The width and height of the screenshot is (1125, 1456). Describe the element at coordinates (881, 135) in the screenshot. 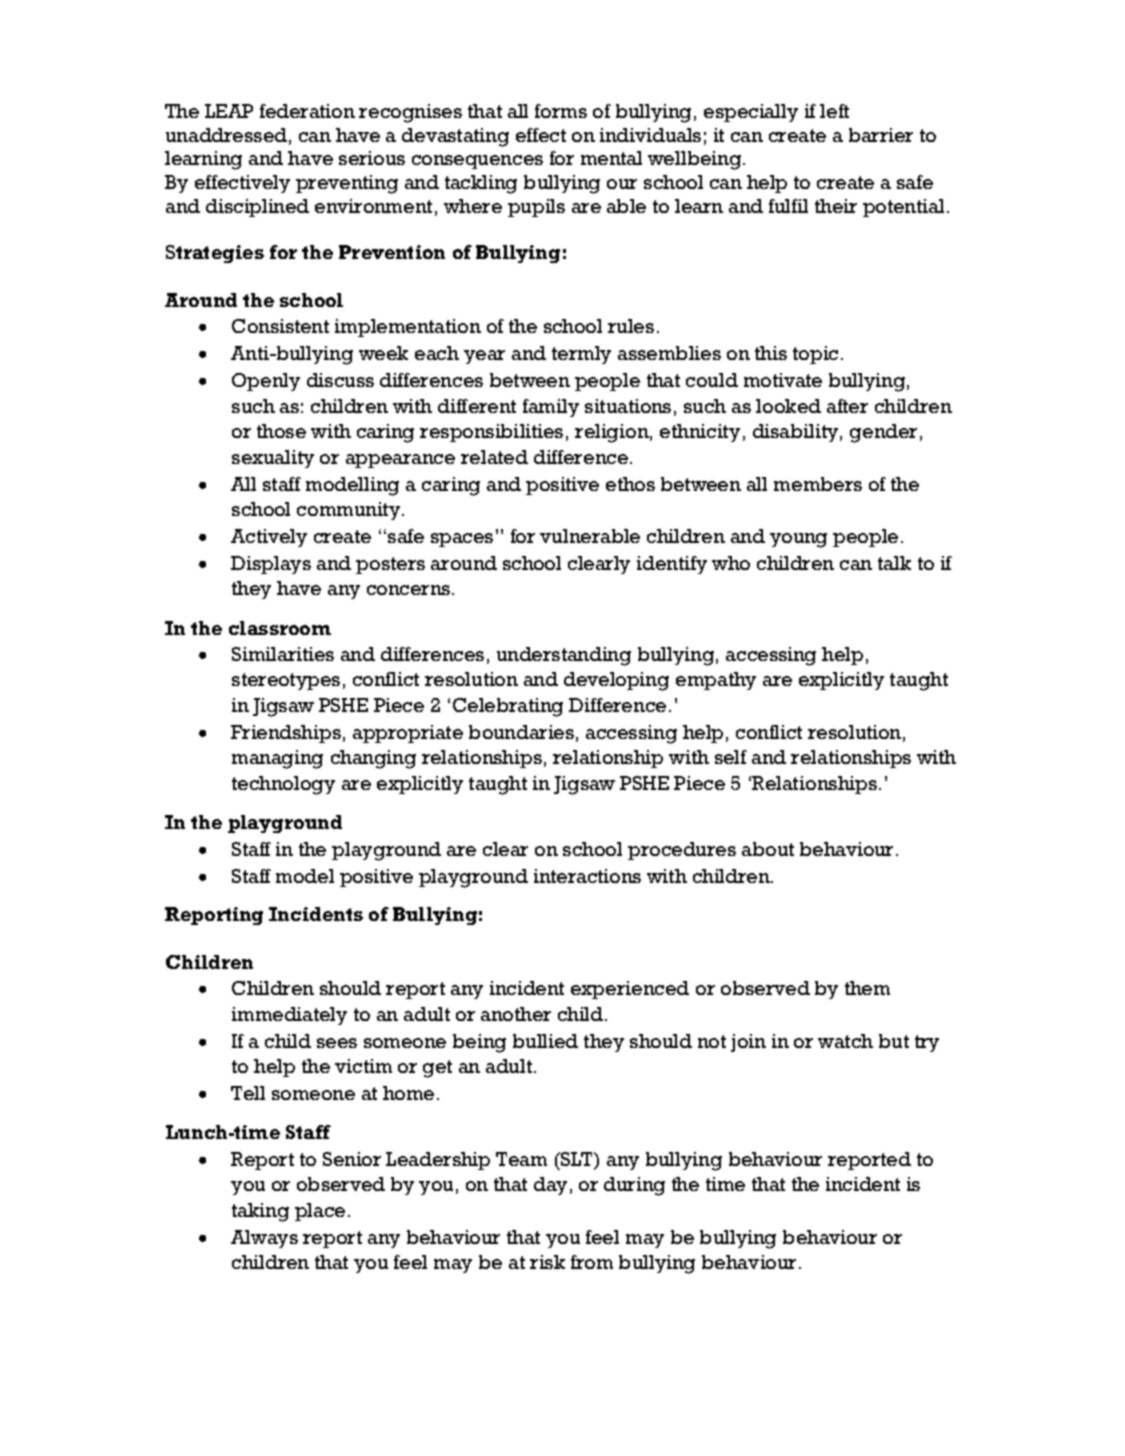

I see `barrier` at that location.
